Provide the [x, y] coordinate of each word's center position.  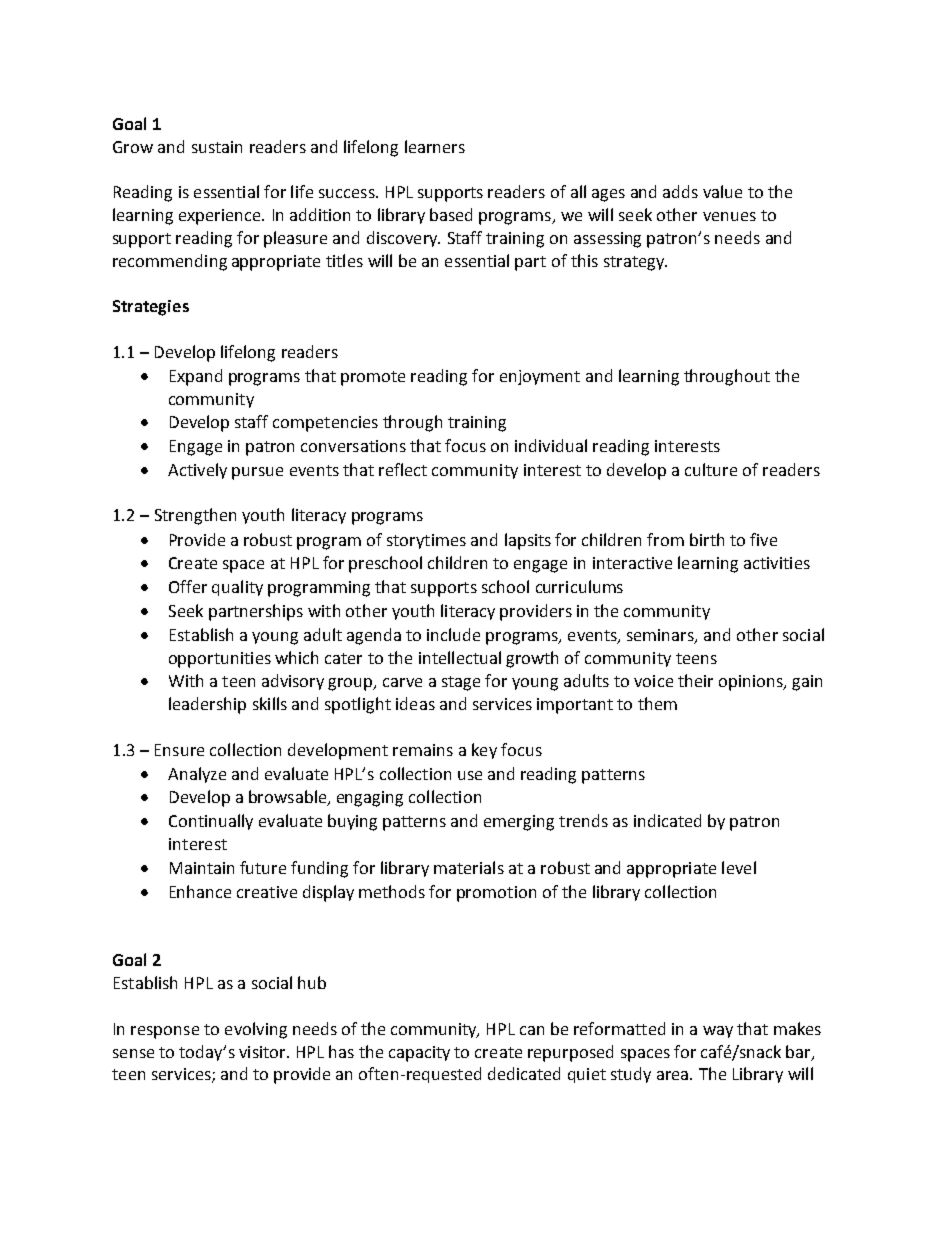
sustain [217, 147]
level [739, 867]
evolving [256, 1030]
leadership [207, 705]
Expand [196, 377]
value [722, 191]
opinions [752, 683]
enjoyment [540, 377]
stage [461, 683]
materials [469, 867]
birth [707, 539]
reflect [403, 469]
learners [435, 146]
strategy [635, 263]
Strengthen [195, 516]
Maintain [202, 868]
